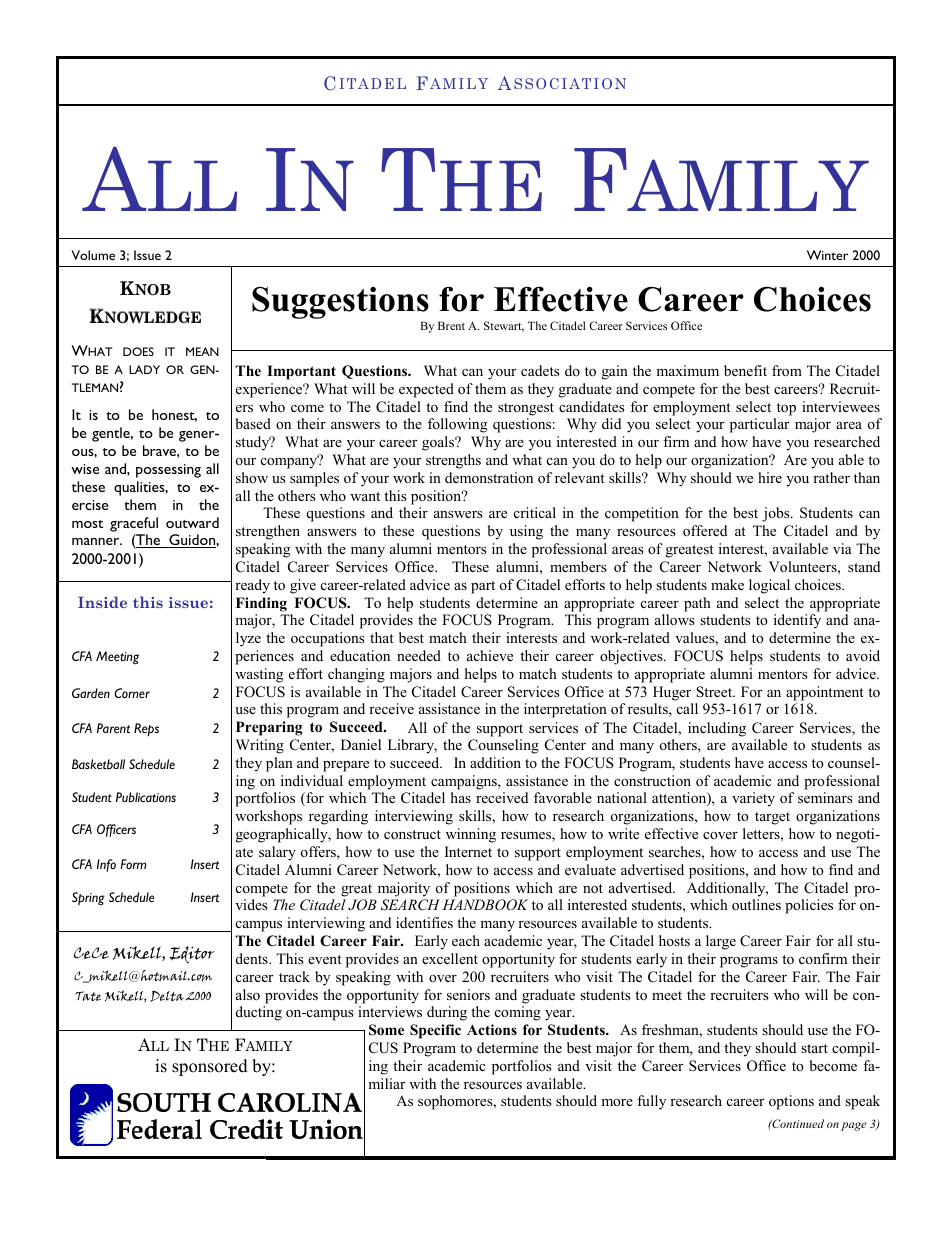  I want to click on Volume, so click(93, 255).
